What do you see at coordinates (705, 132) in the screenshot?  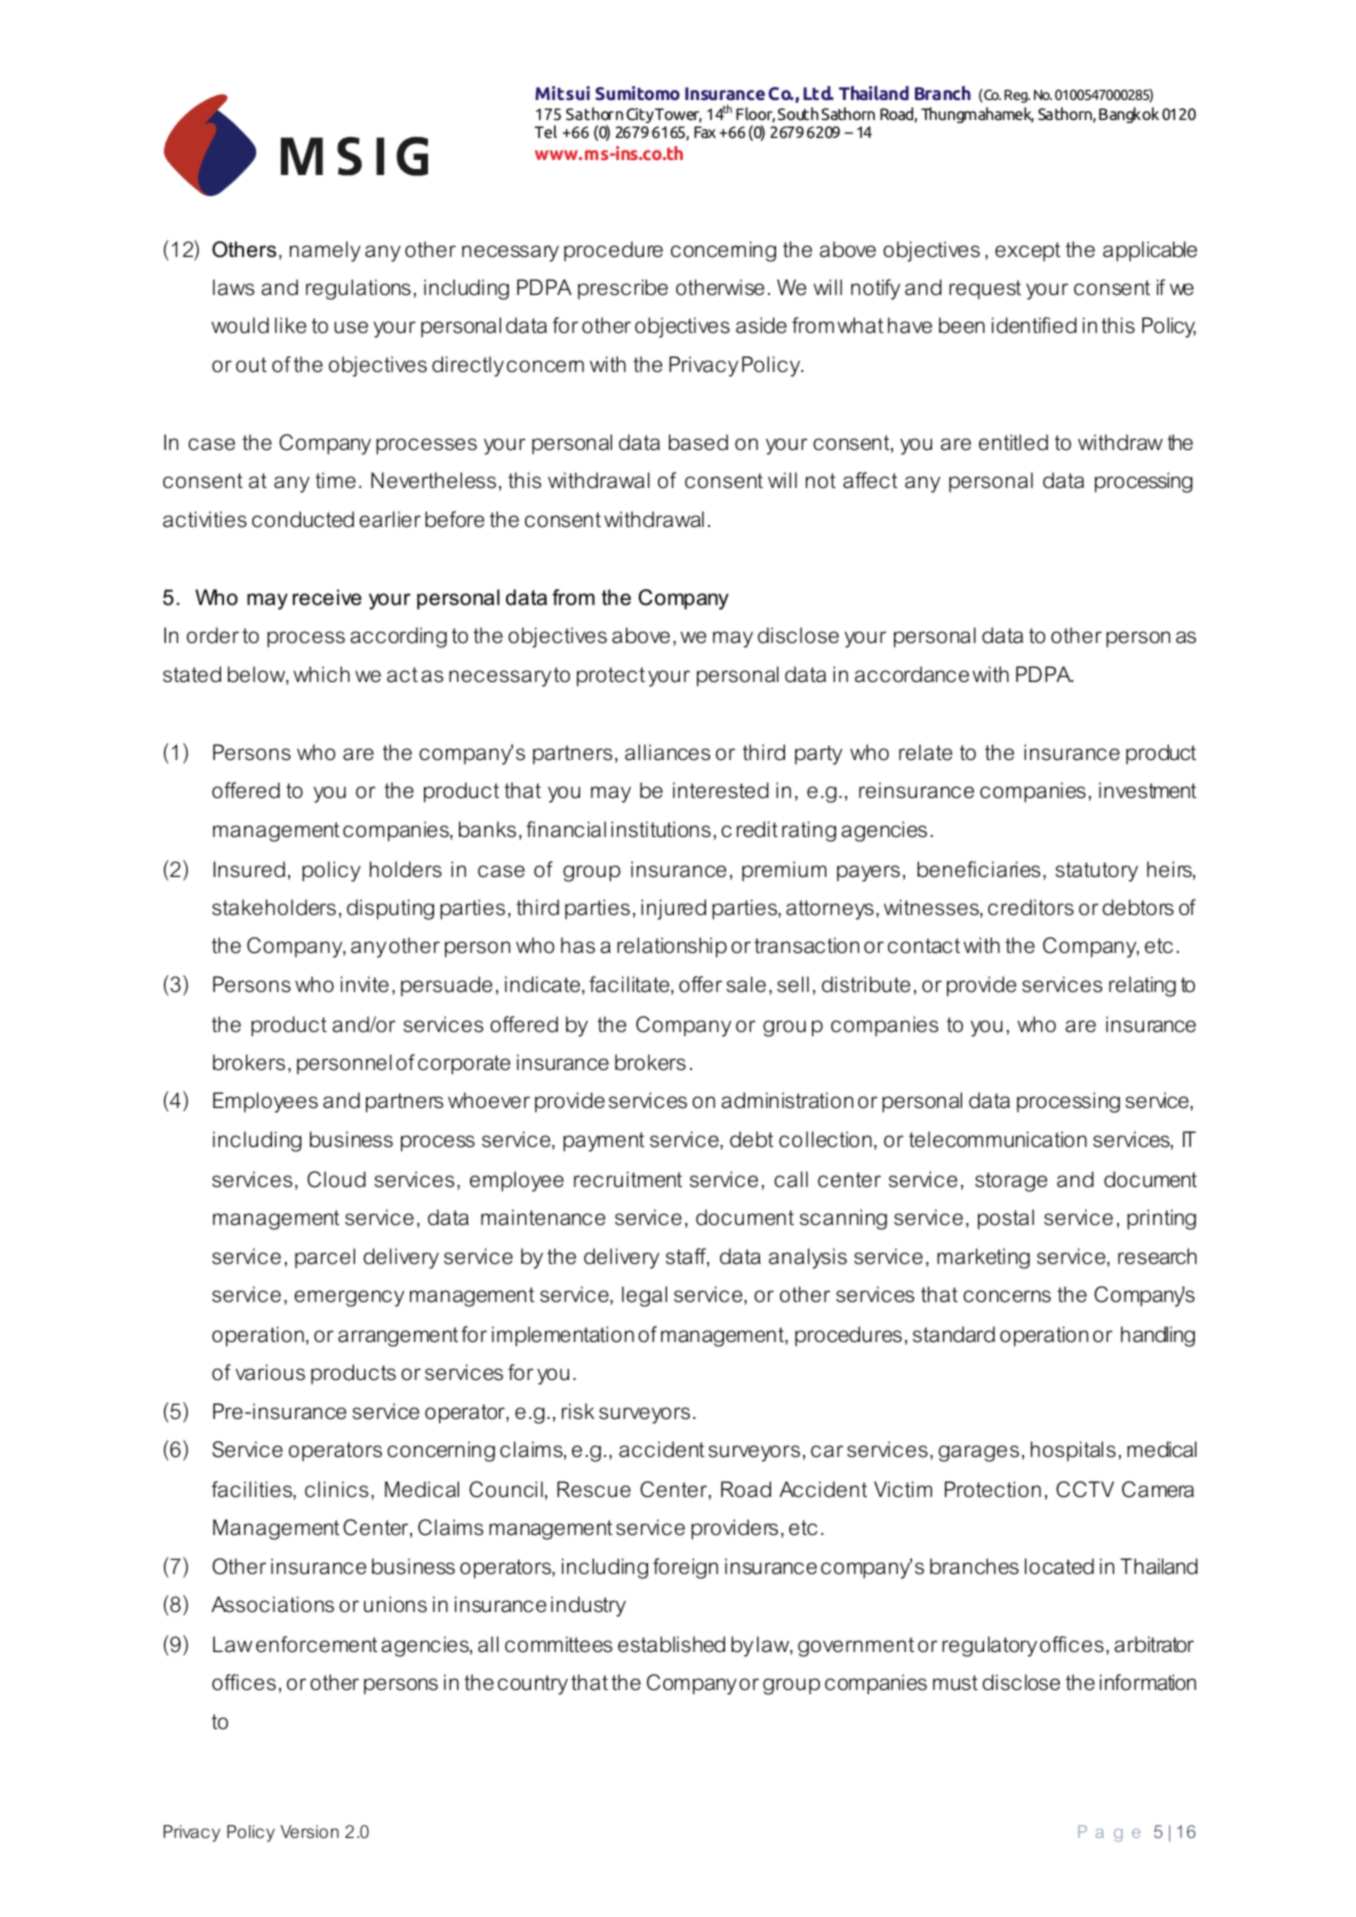 I see `Fax` at bounding box center [705, 132].
